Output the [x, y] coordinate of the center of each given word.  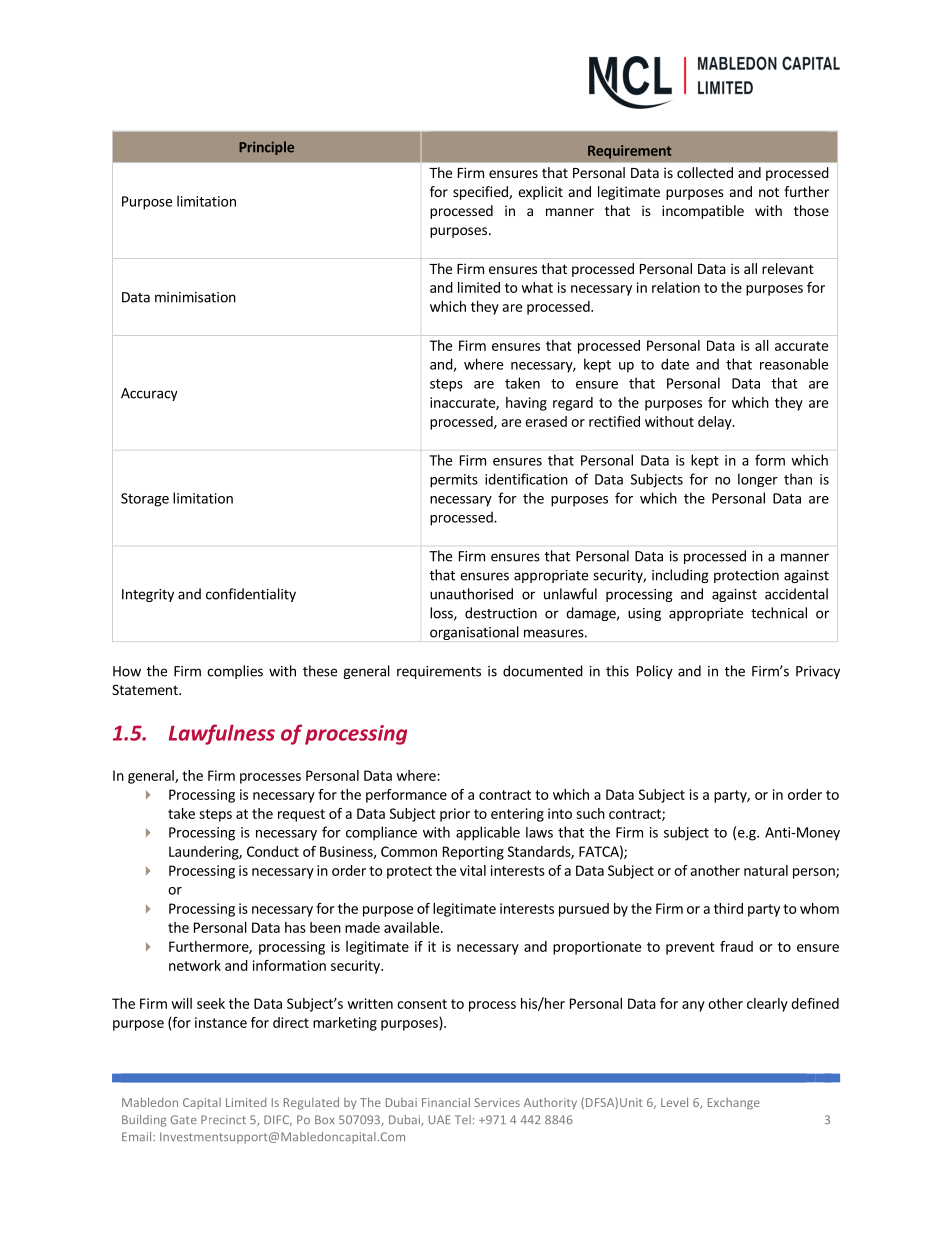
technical [779, 613]
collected [705, 172]
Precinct [223, 1119]
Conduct [273, 851]
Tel [463, 1119]
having [526, 404]
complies [235, 672]
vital [473, 870]
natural [766, 870]
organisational [474, 633]
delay [716, 423]
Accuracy [149, 394]
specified [481, 193]
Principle [266, 148]
